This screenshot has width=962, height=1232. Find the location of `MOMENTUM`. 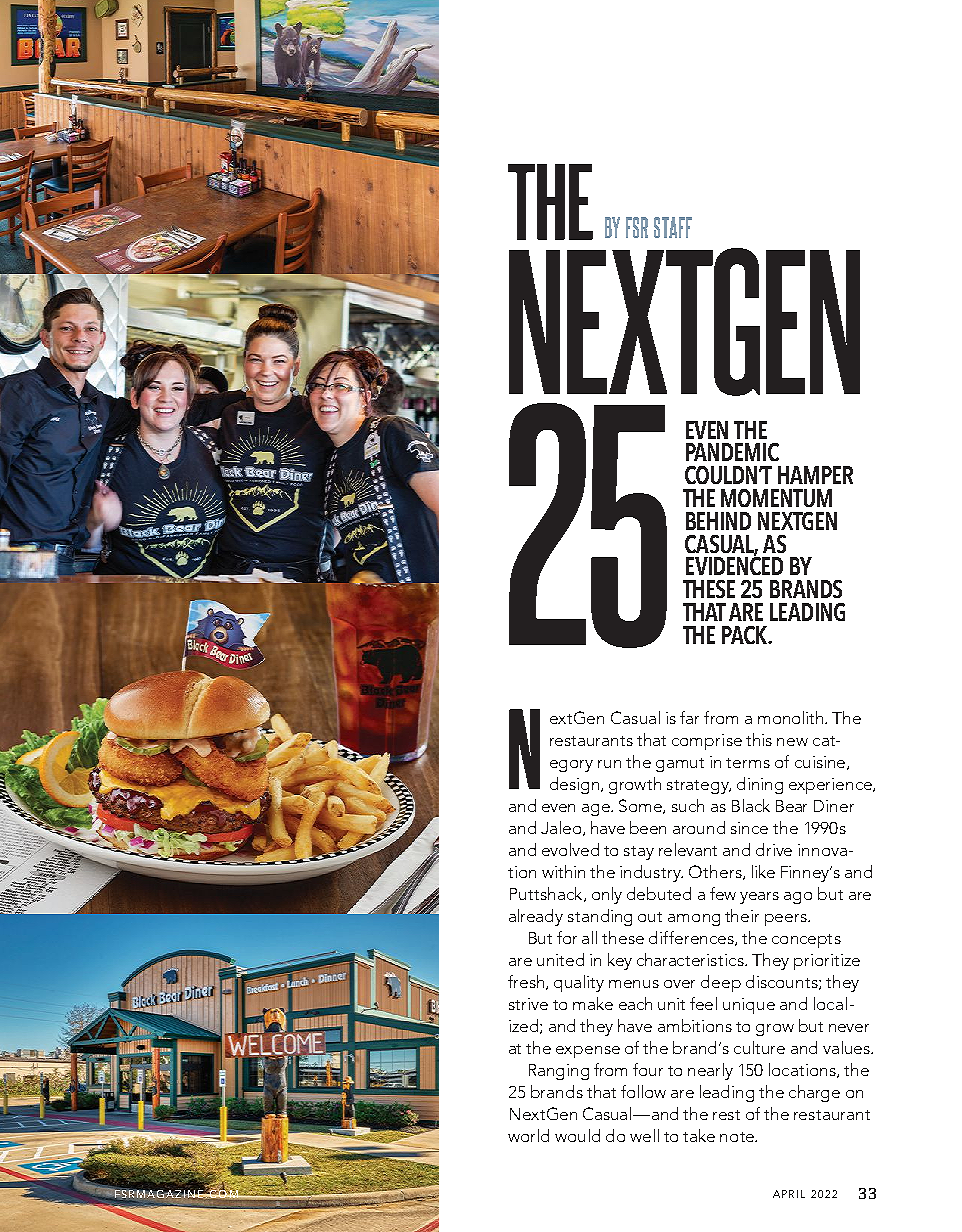

MOMENTUM is located at coordinates (776, 498).
